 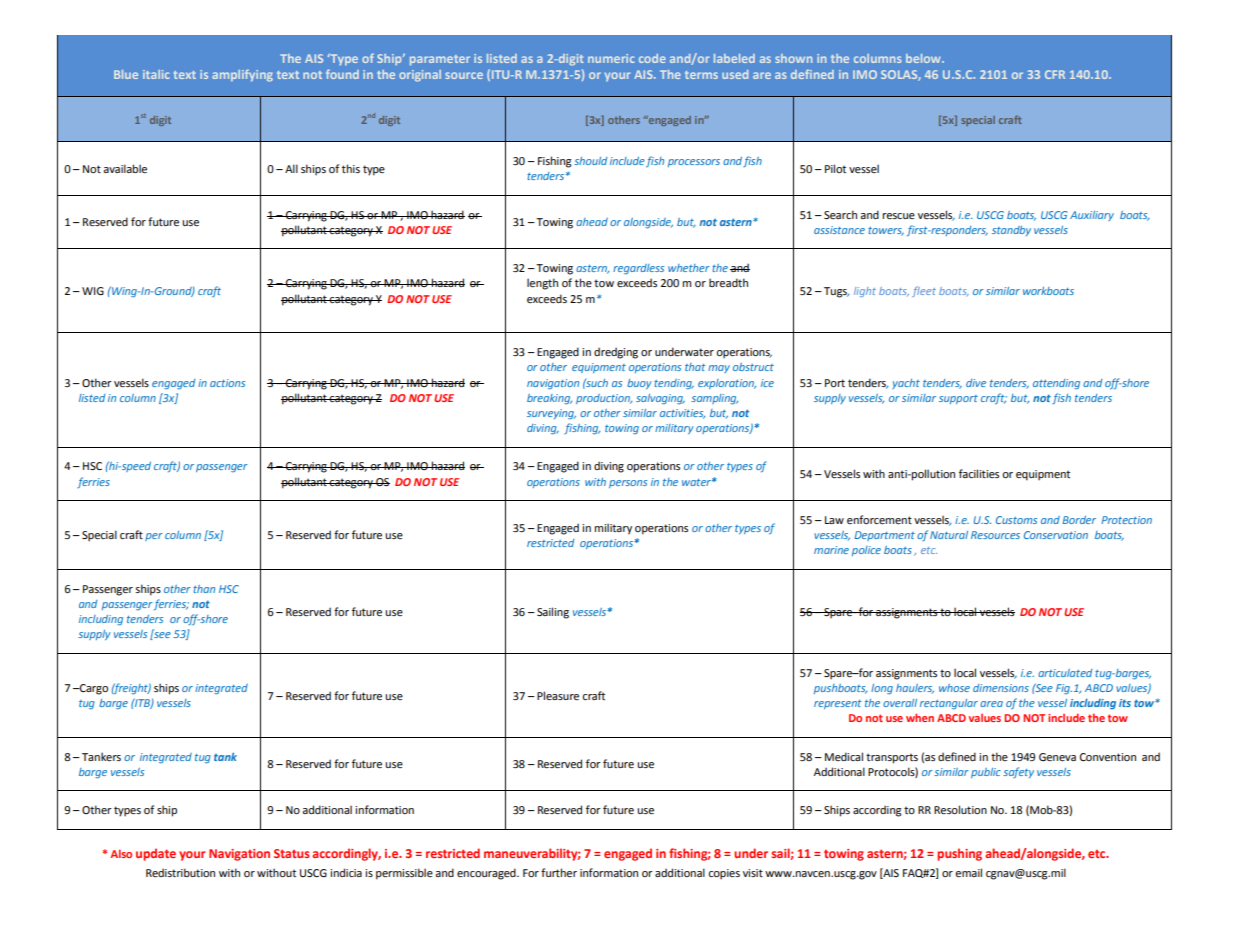 I want to click on actions, so click(x=227, y=383).
